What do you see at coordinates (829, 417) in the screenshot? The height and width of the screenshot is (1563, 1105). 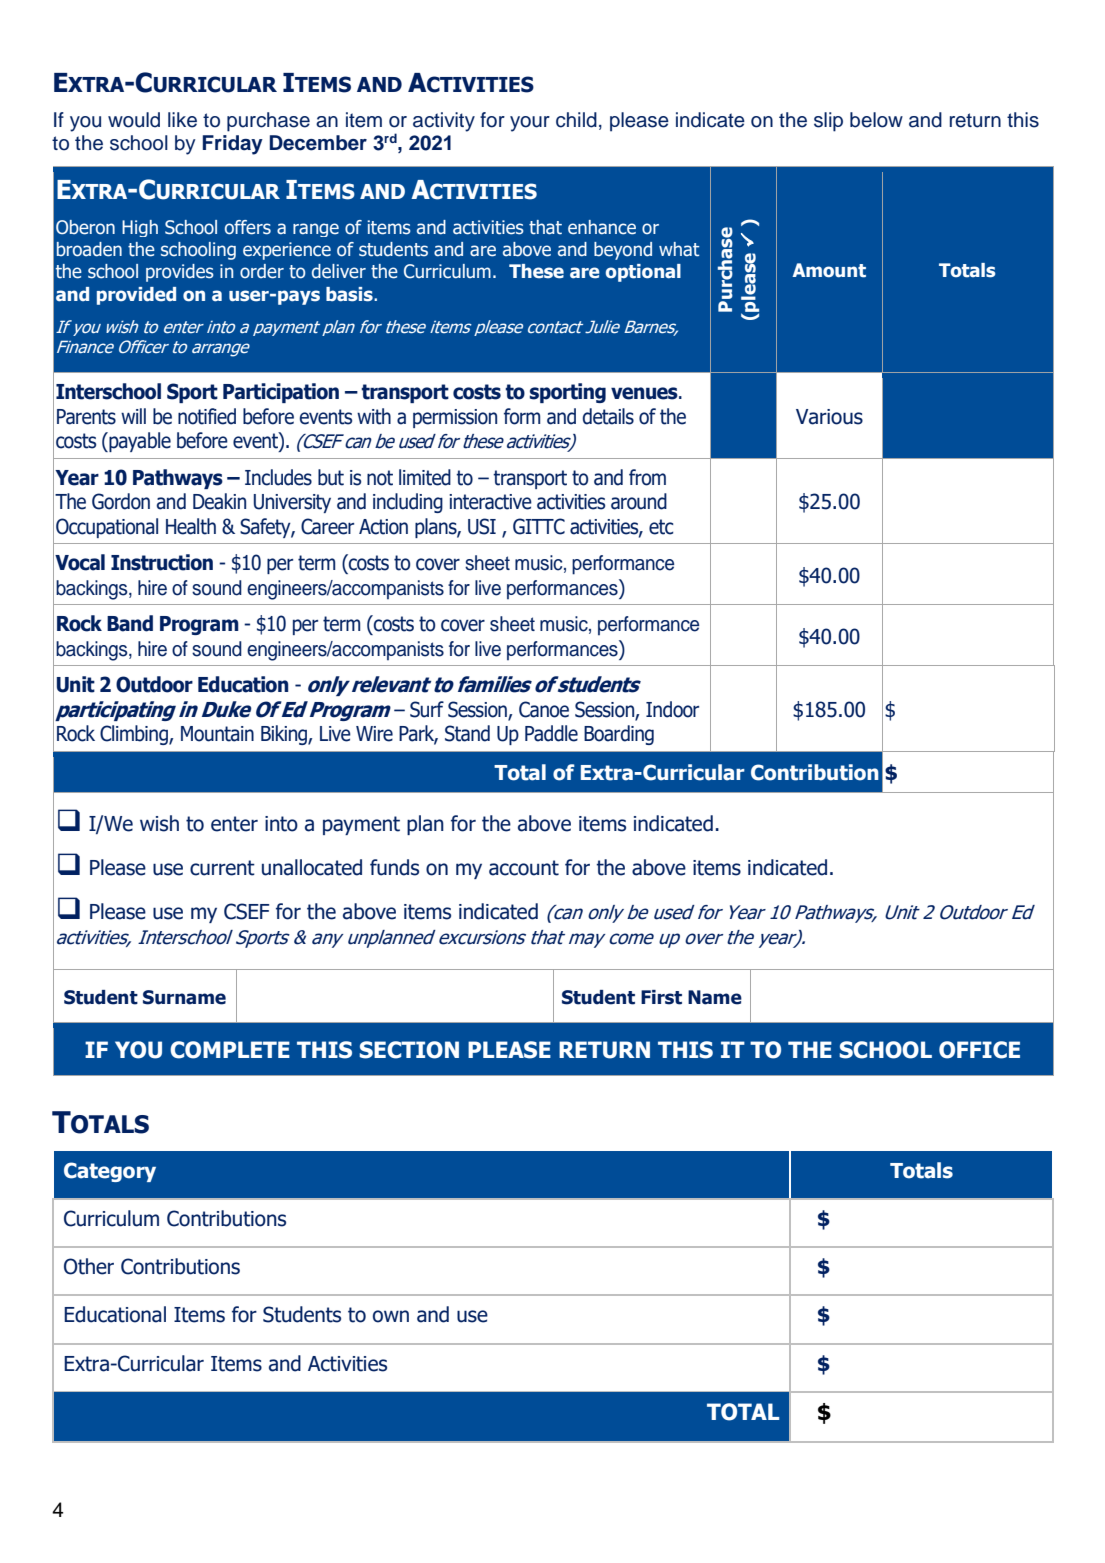 I see `Various` at bounding box center [829, 417].
